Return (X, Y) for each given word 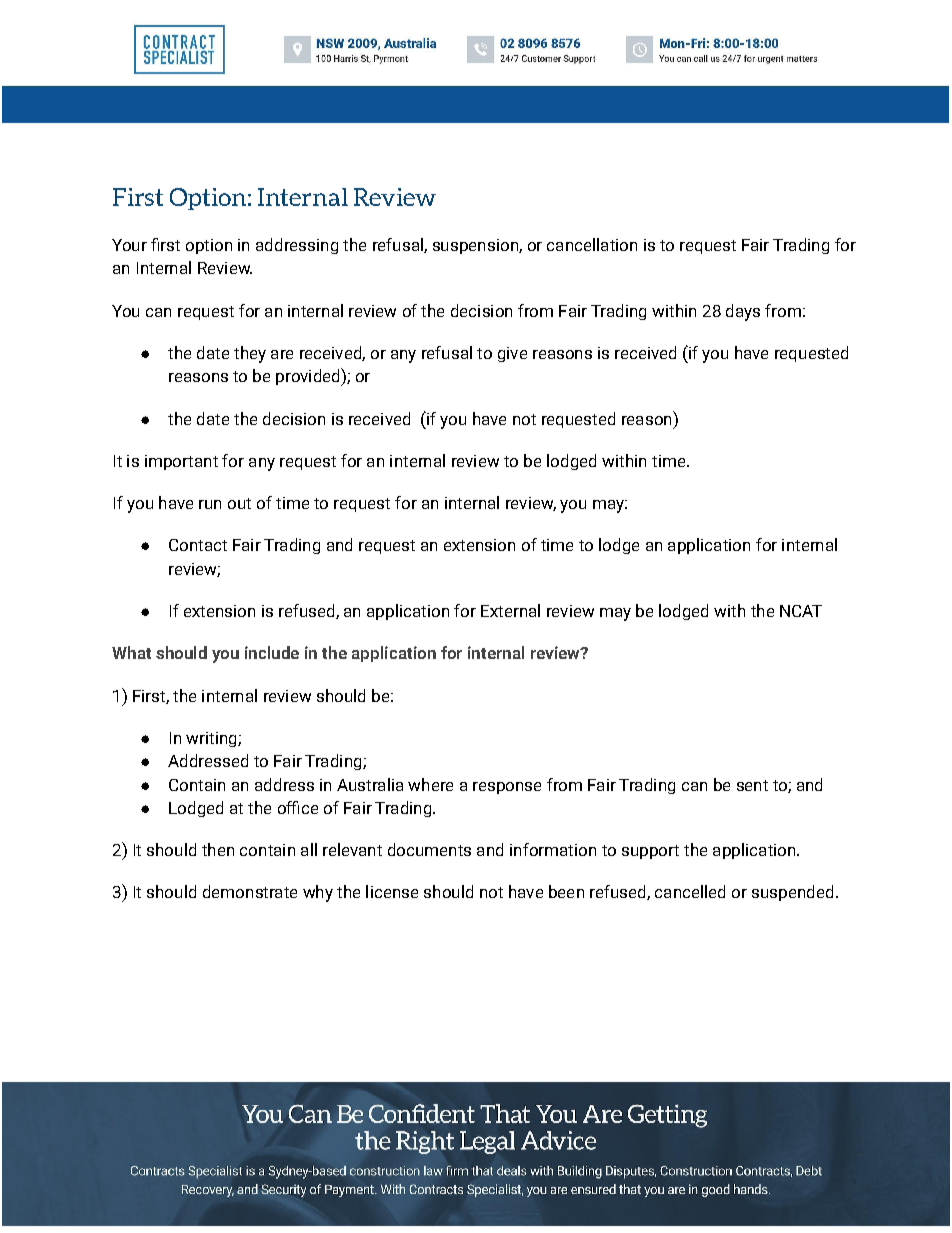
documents (429, 849)
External (510, 610)
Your (129, 245)
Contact (198, 545)
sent (752, 785)
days (743, 312)
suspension (476, 246)
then (218, 849)
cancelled (690, 891)
